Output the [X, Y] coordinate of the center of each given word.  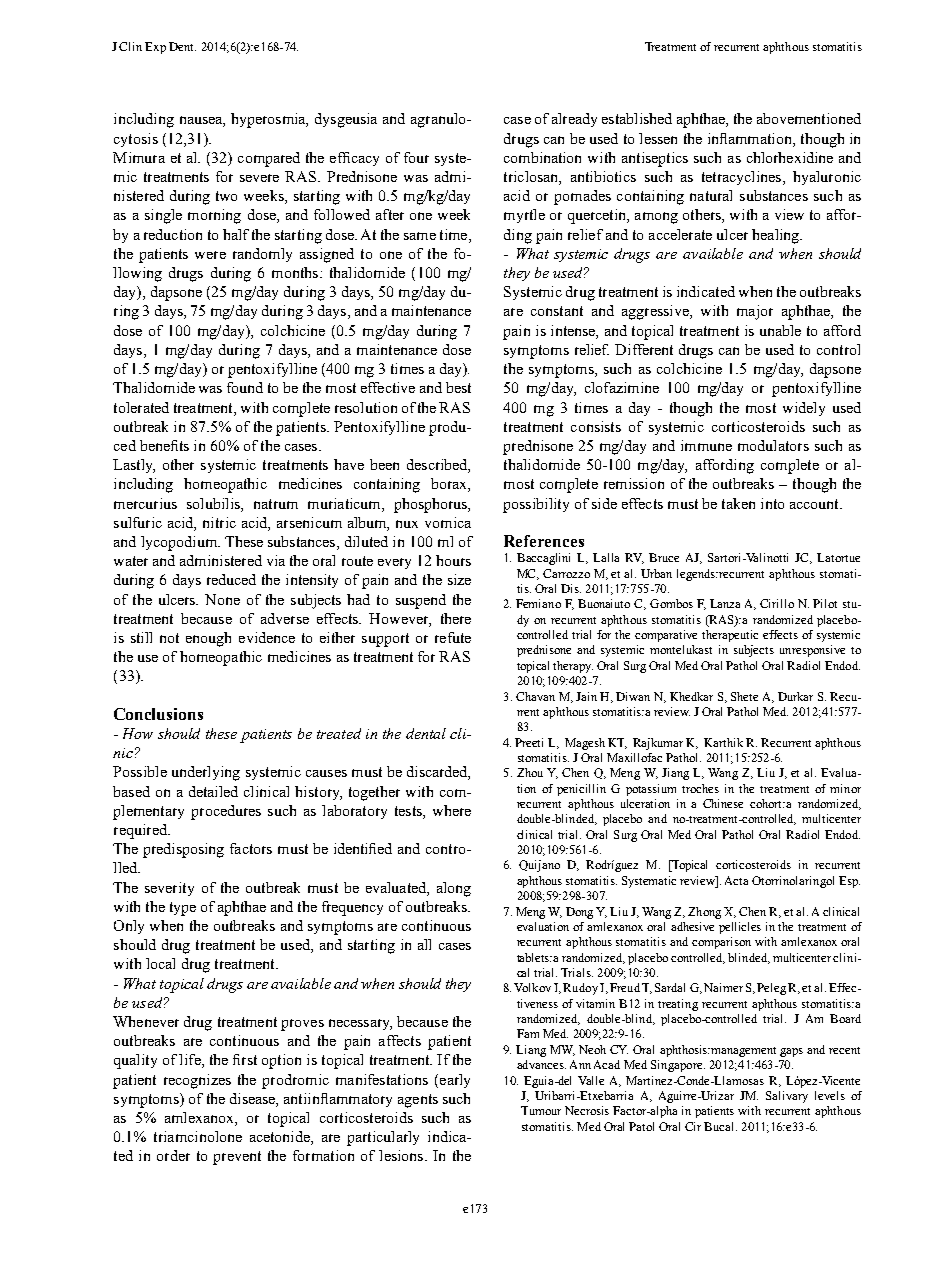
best [458, 387]
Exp [155, 48]
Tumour [541, 1110]
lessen [658, 138]
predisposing [183, 850]
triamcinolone [198, 1136]
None [222, 599]
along [454, 889]
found [245, 387]
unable [780, 330]
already [574, 120]
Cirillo [777, 603]
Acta [736, 880]
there [456, 618]
